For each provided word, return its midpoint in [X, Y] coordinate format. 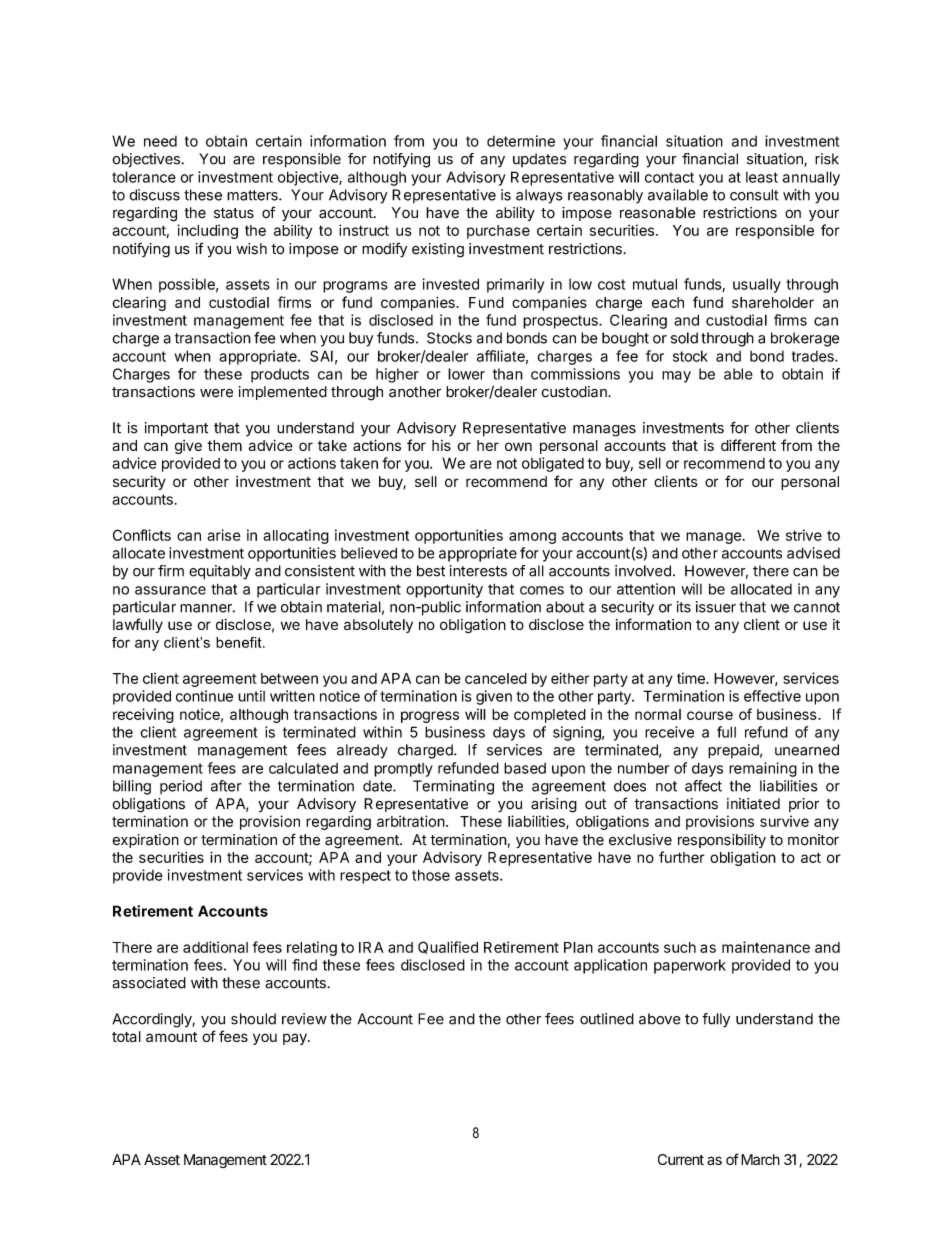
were [216, 393]
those [431, 875]
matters [253, 195]
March [760, 1159]
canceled [496, 678]
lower [466, 374]
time [692, 678]
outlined [607, 1019]
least [762, 177]
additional [215, 947]
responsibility [722, 841]
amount [171, 1037]
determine [521, 141]
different [748, 445]
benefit [240, 642]
